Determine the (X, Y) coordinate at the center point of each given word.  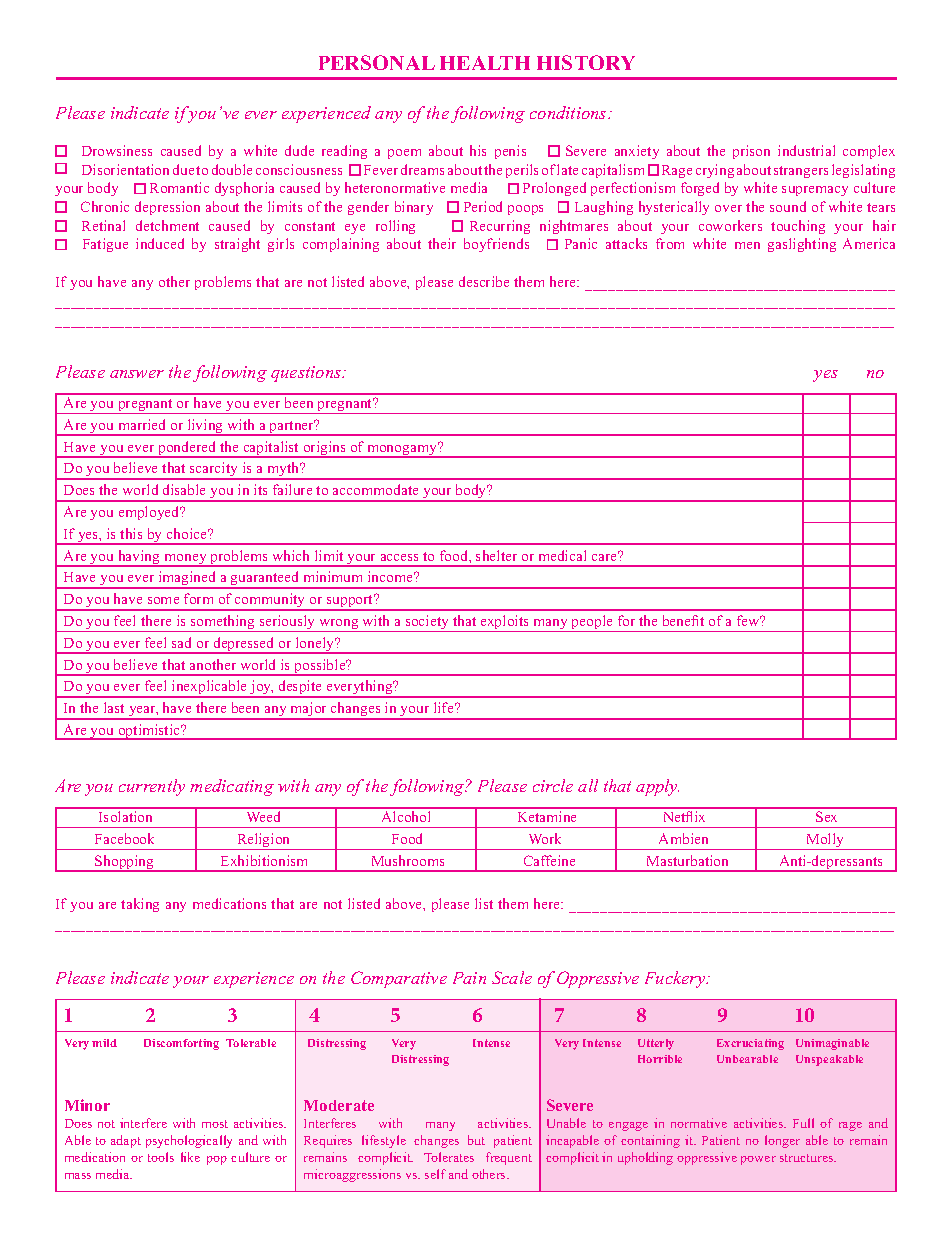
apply (657, 787)
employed (150, 513)
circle (553, 785)
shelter (496, 555)
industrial (806, 150)
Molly (825, 841)
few (749, 620)
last (114, 707)
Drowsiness (117, 150)
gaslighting (802, 245)
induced (160, 243)
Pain (469, 978)
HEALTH (485, 63)
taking (140, 905)
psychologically (189, 1141)
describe (484, 281)
